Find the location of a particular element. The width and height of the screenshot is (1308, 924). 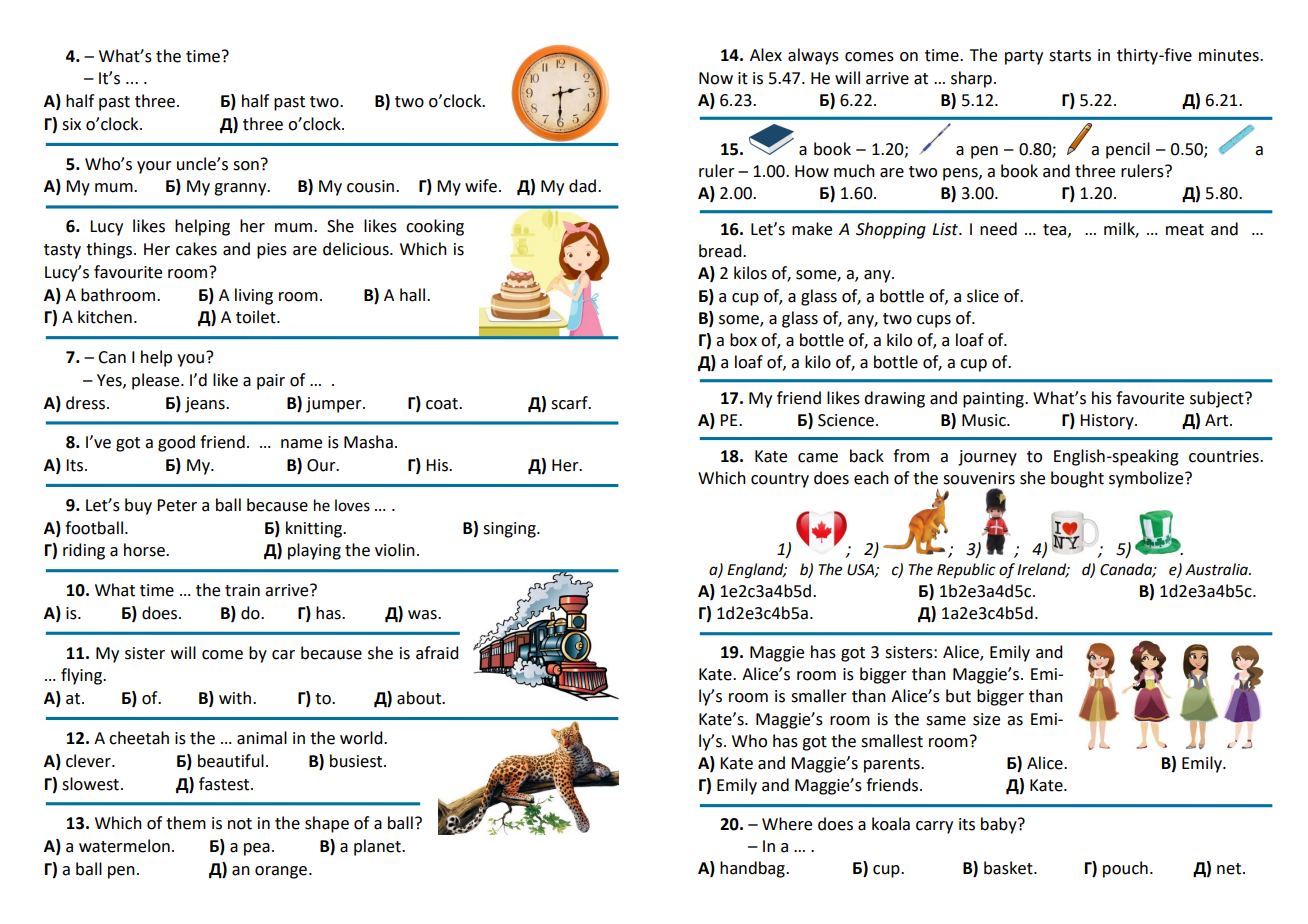

country is located at coordinates (780, 480).
